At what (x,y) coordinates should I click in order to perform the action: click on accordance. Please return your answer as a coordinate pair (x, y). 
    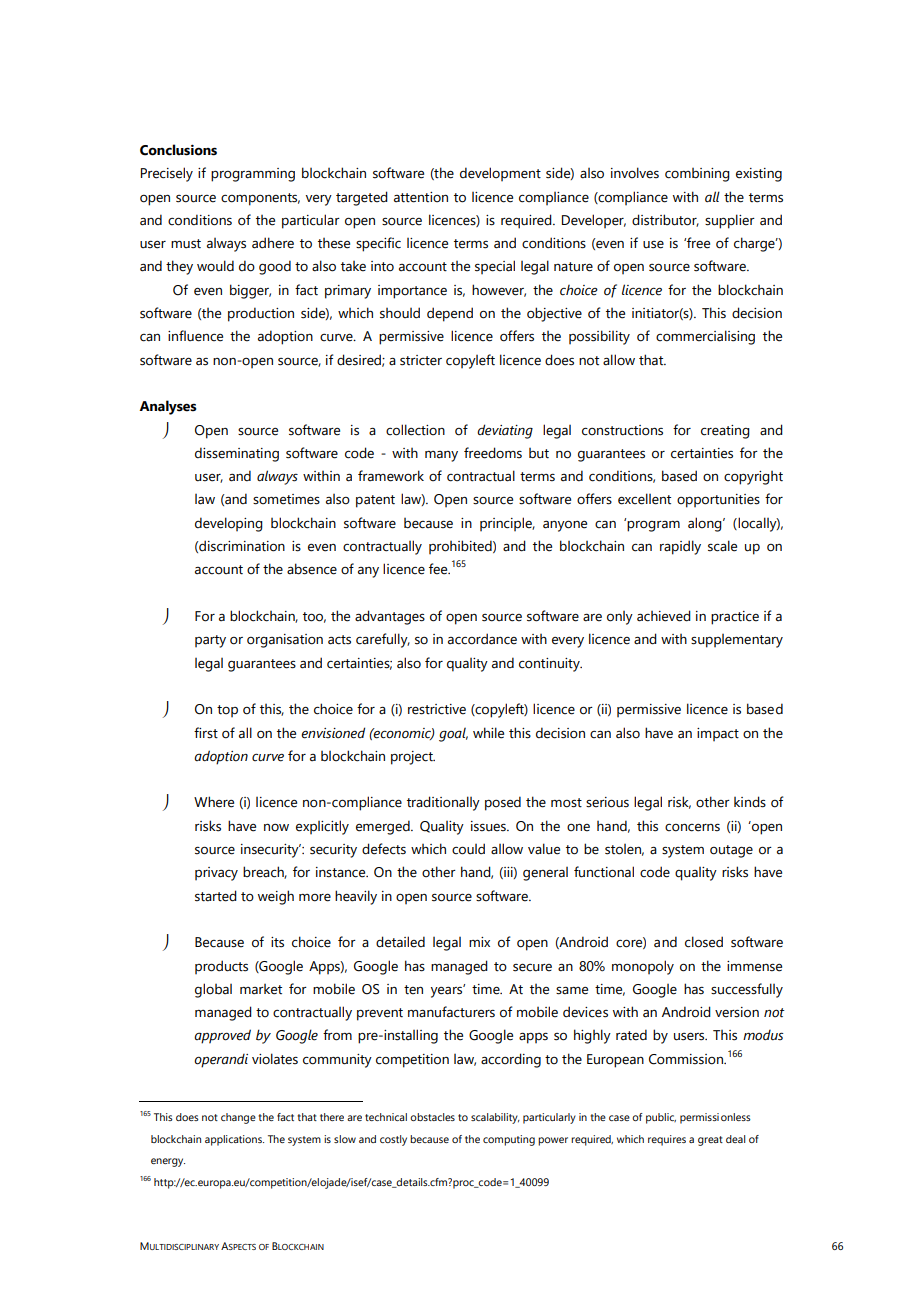
    Looking at the image, I should click on (482, 639).
